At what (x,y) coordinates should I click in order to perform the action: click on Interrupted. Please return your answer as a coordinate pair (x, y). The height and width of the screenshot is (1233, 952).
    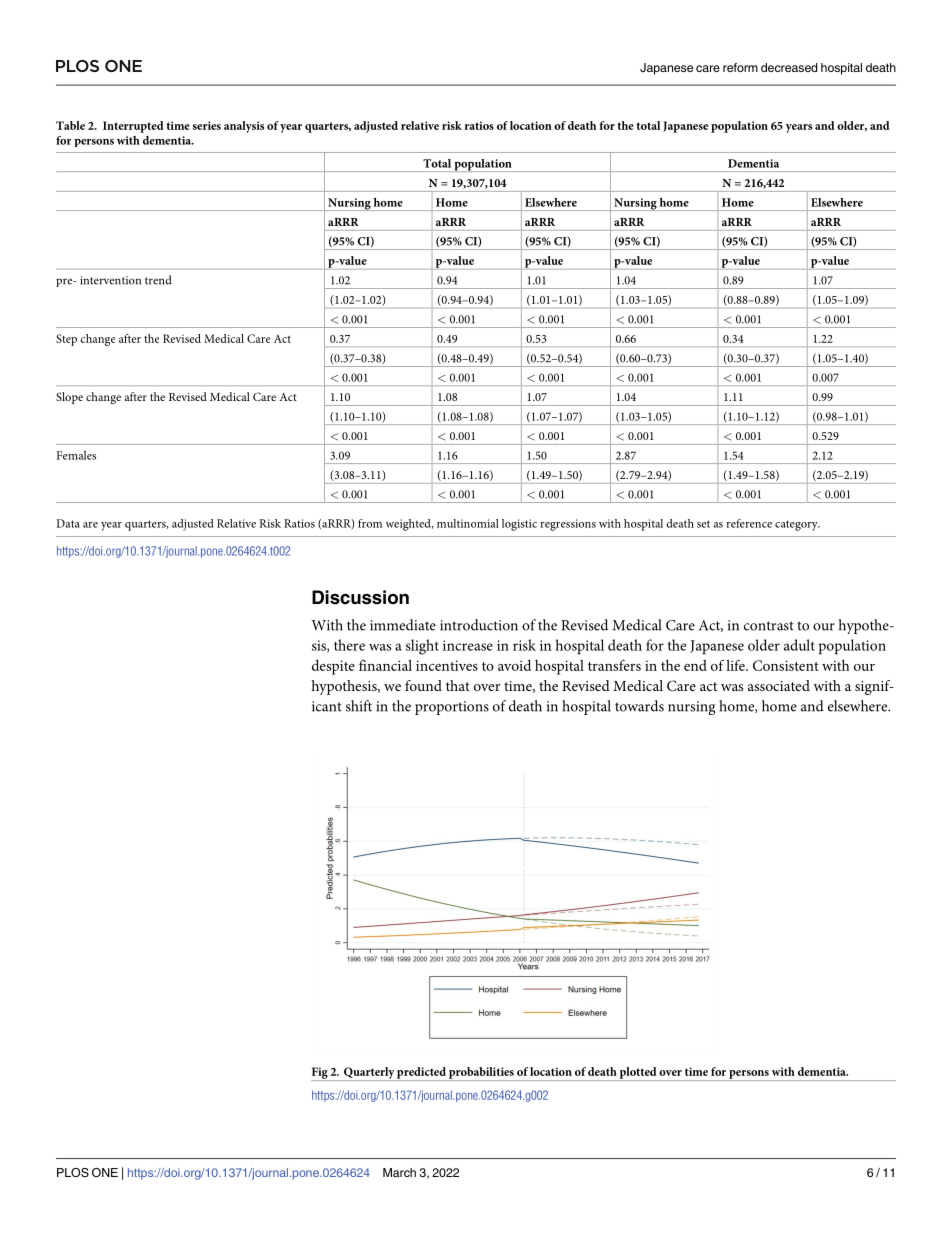
    Looking at the image, I should click on (133, 127).
